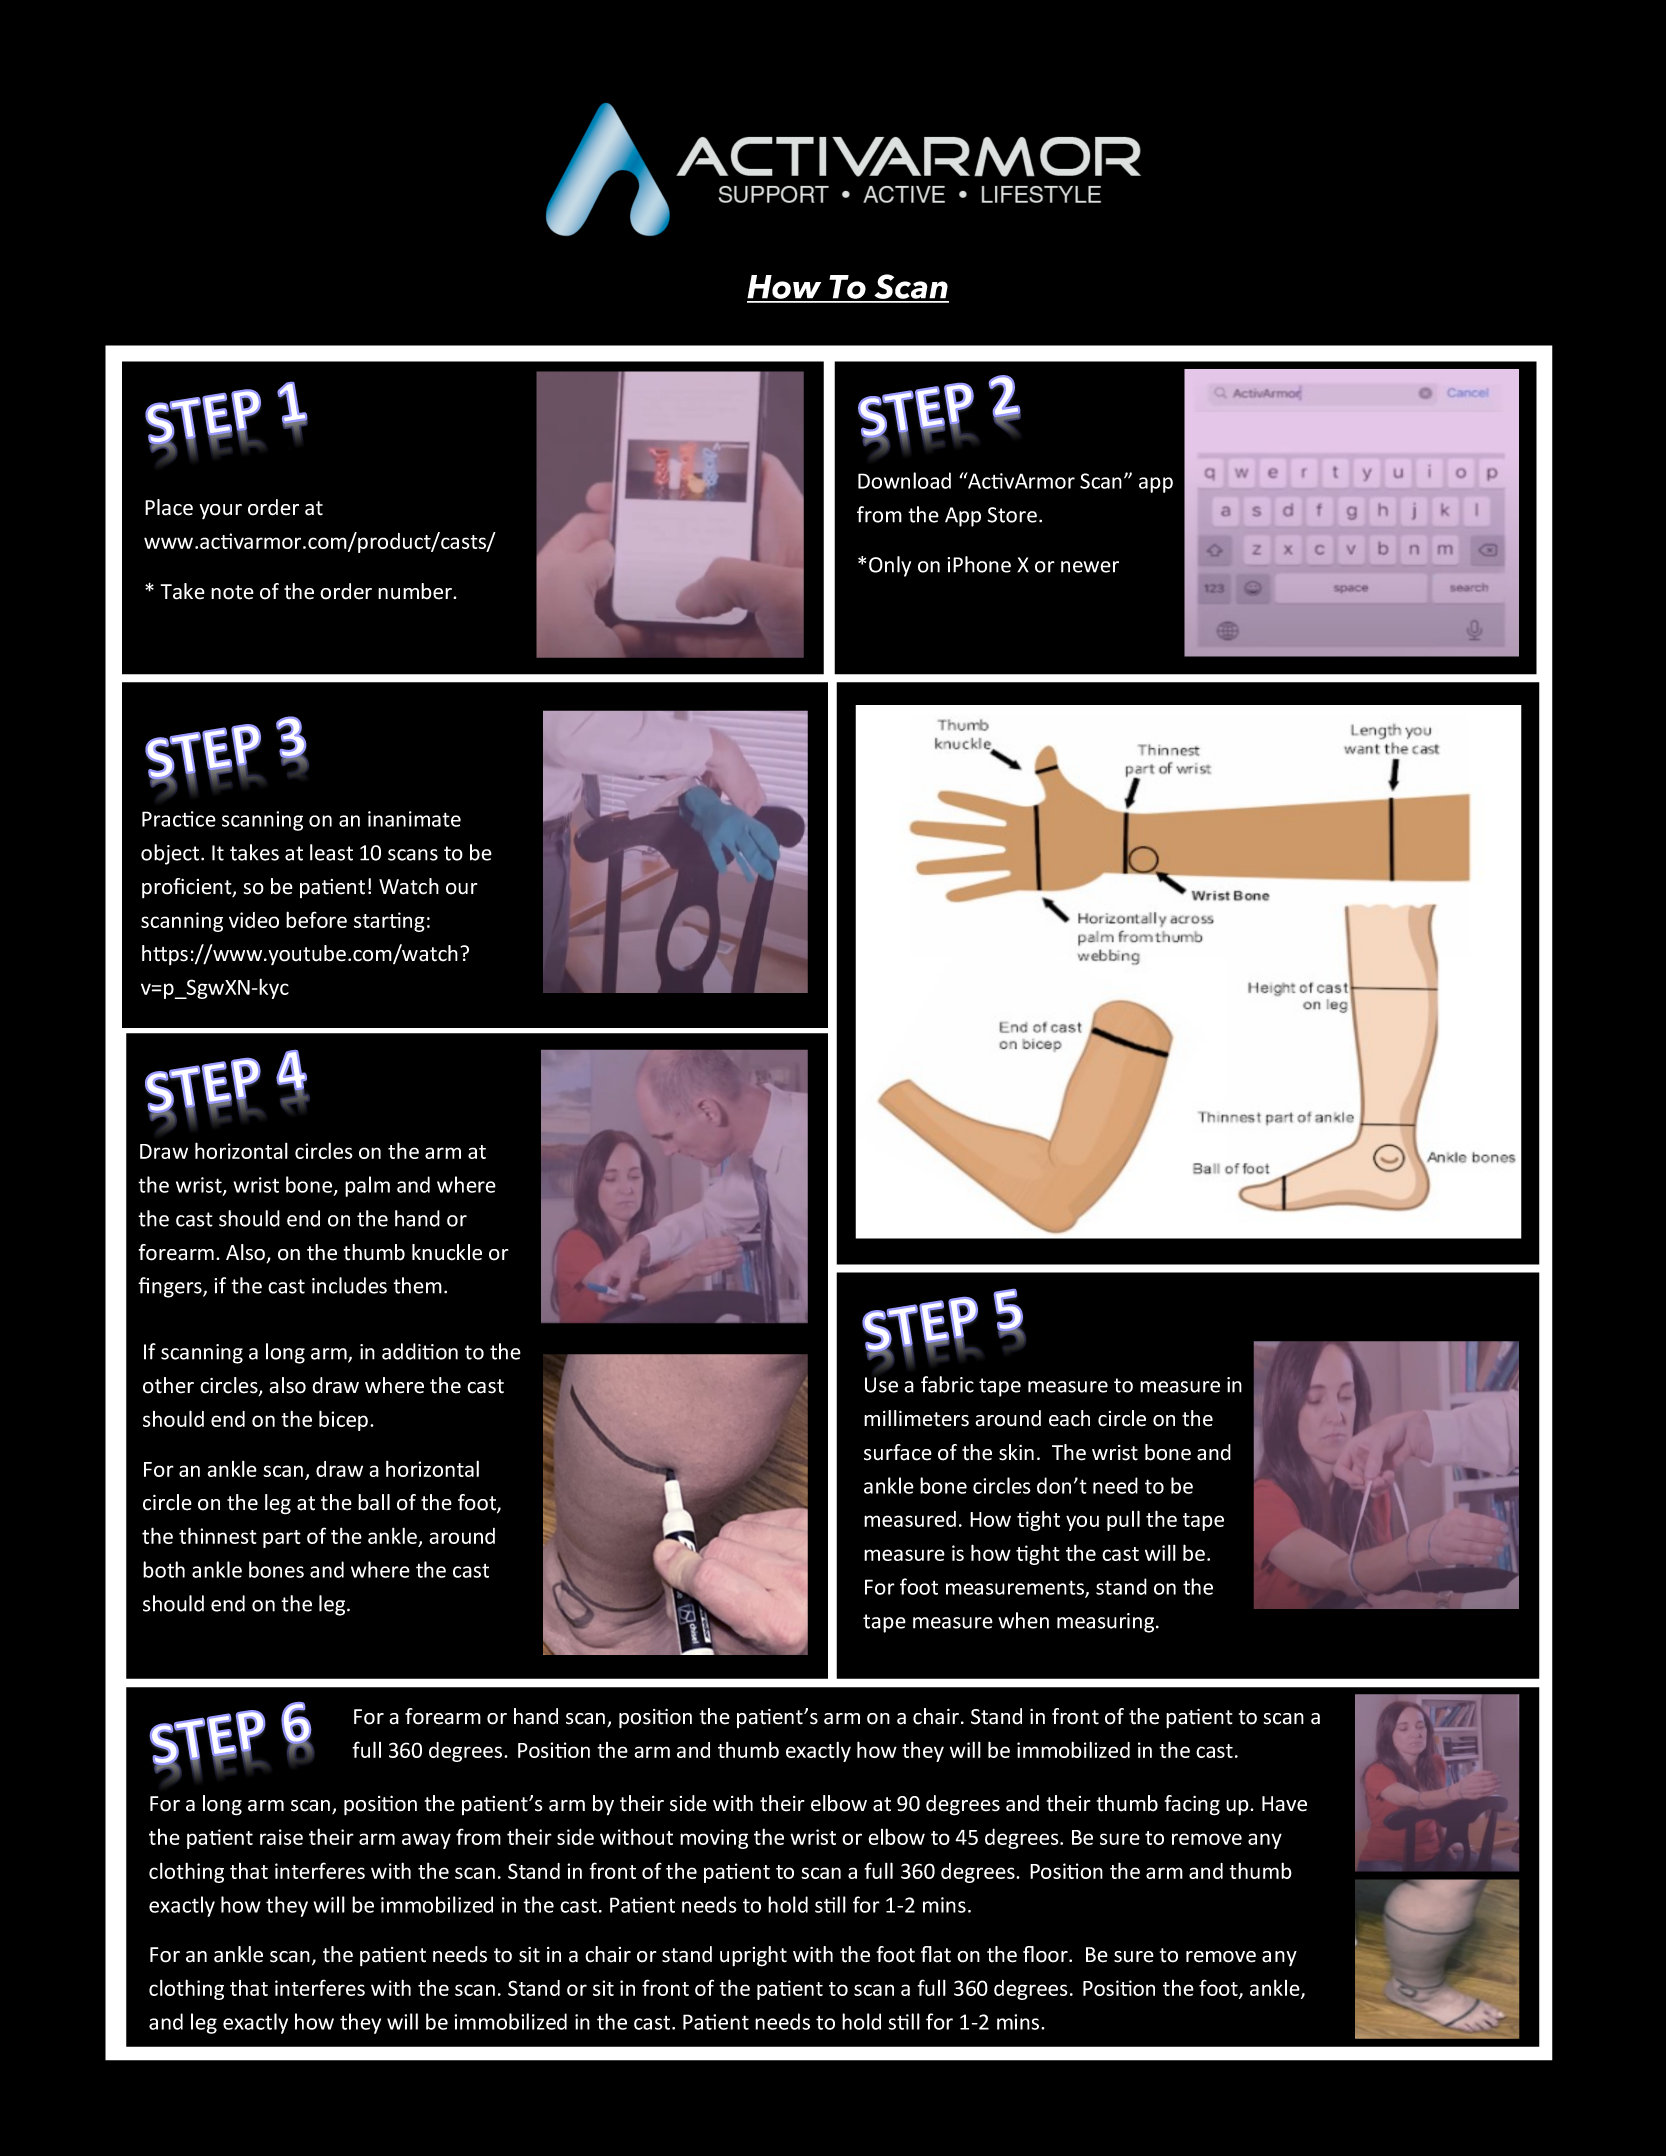 The image size is (1666, 2156). What do you see at coordinates (221, 511) in the screenshot?
I see `your` at bounding box center [221, 511].
